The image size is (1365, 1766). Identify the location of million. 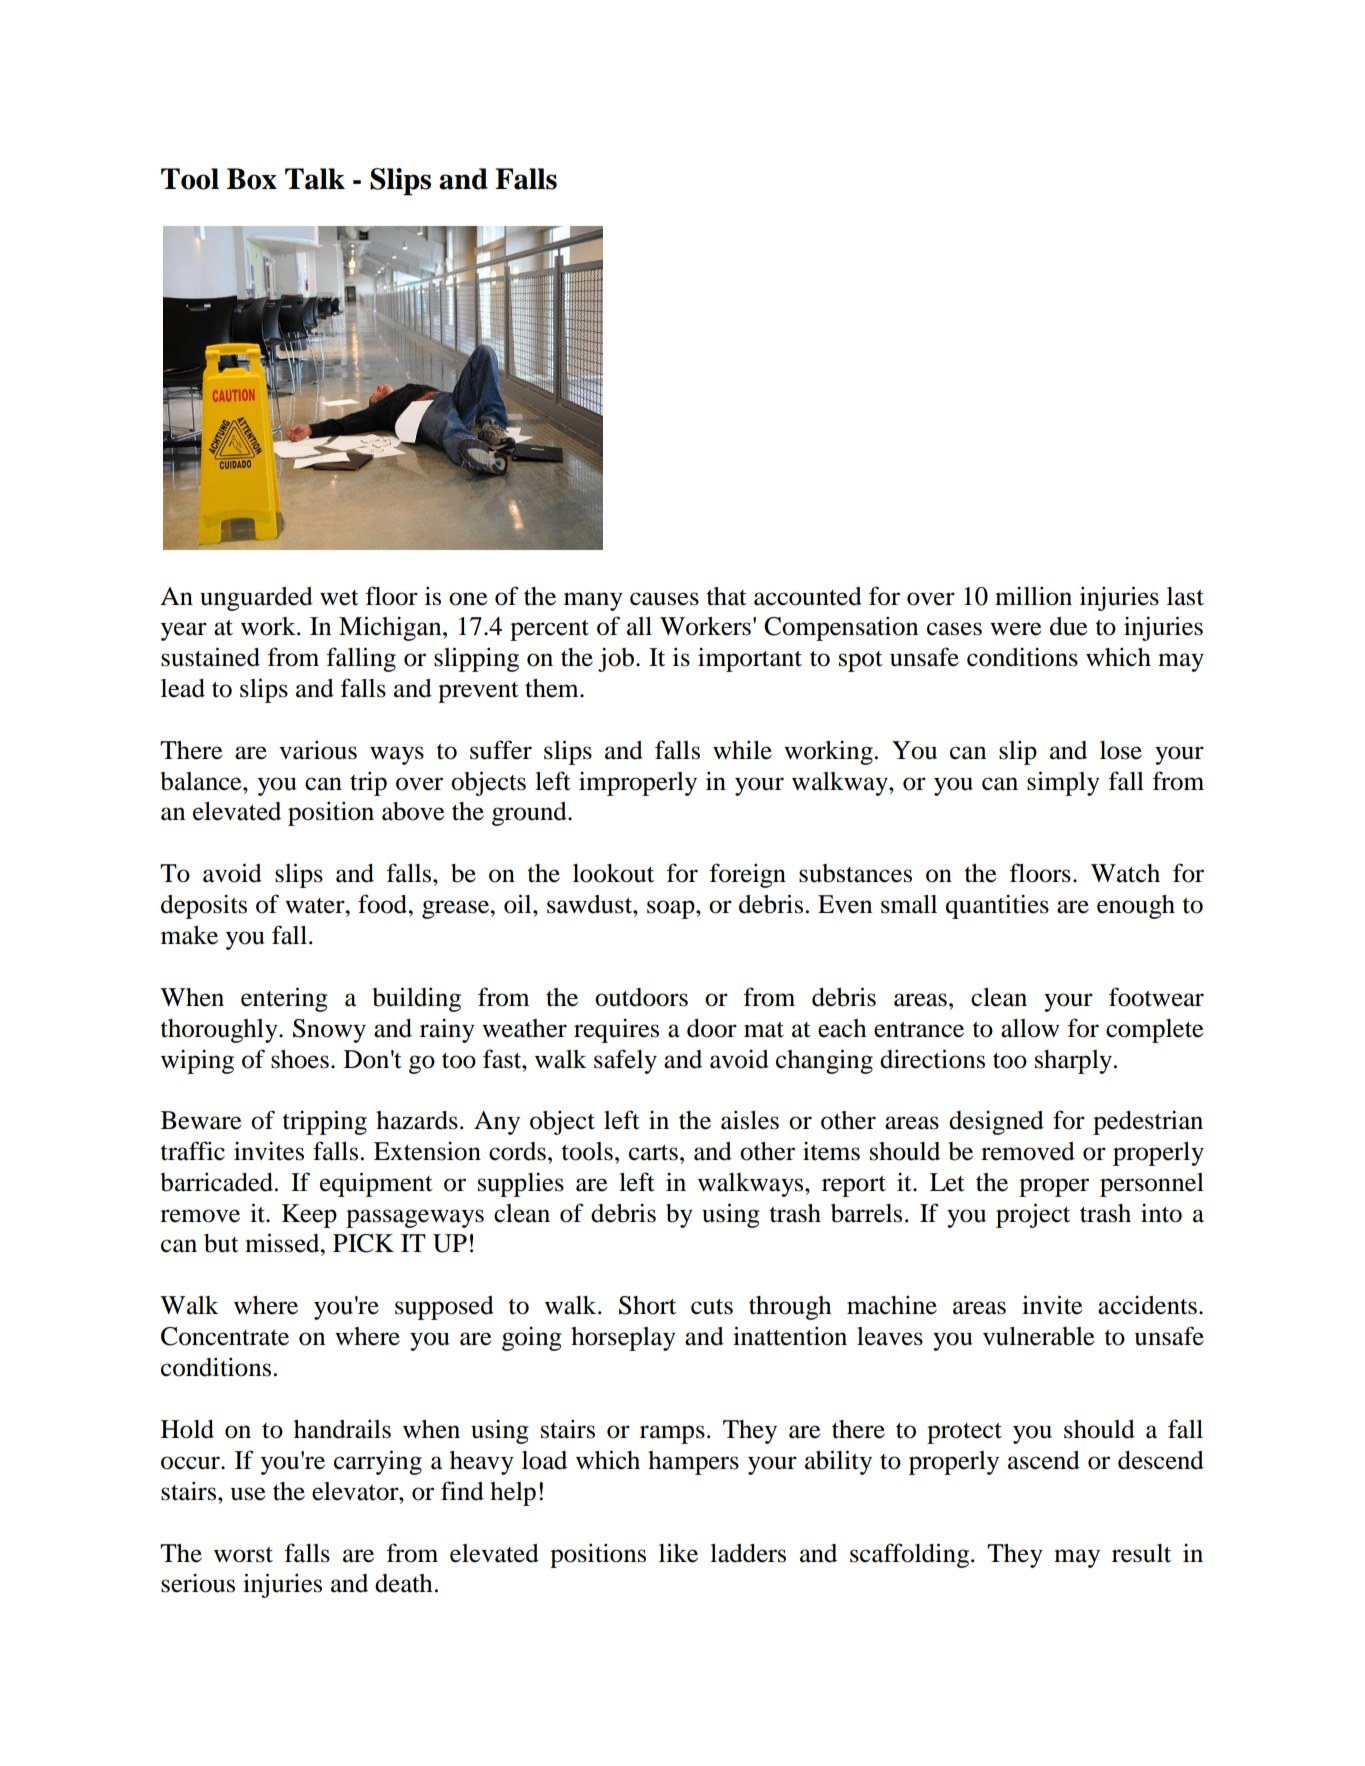
(1033, 596).
